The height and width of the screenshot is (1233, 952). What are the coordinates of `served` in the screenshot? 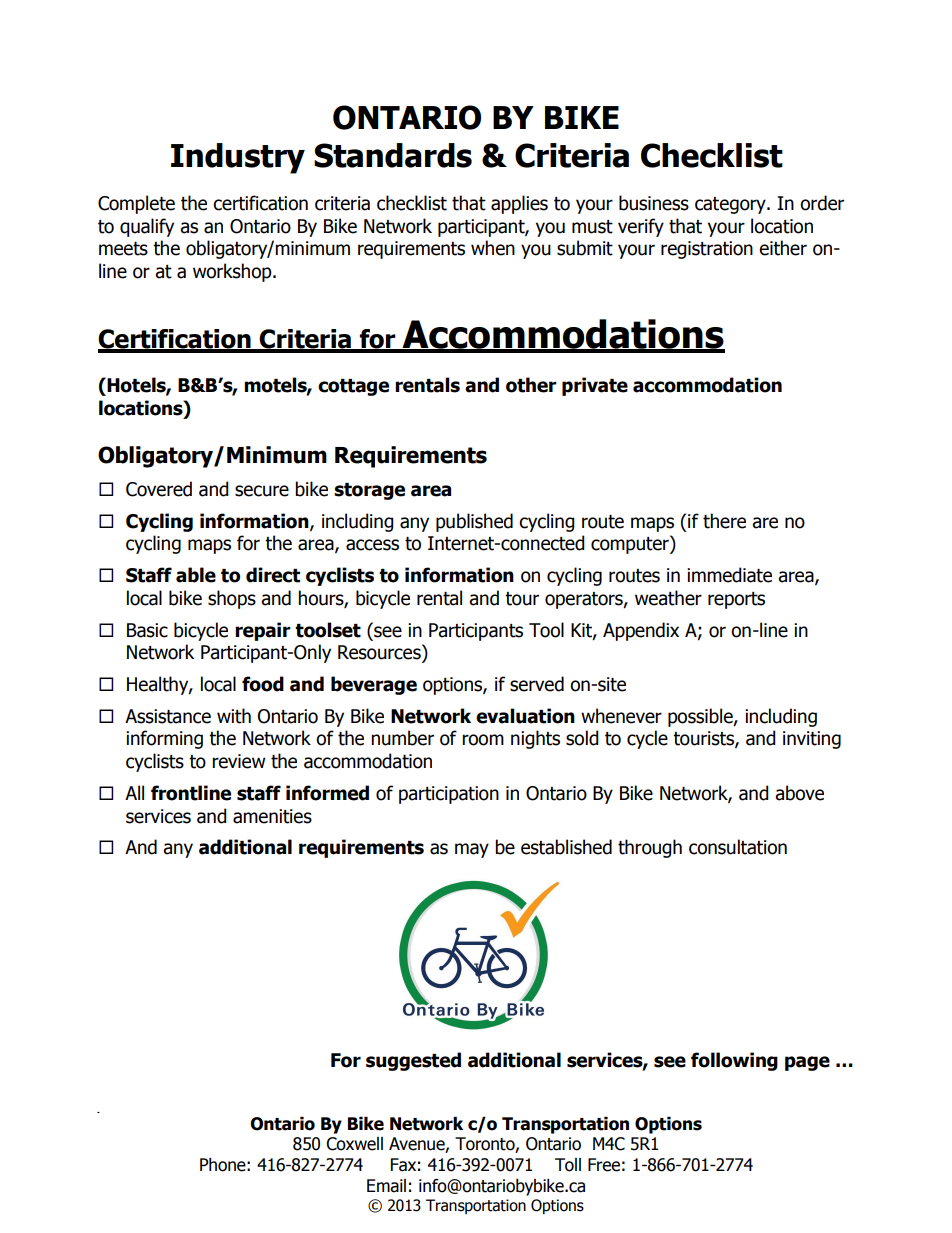 It's located at (537, 684).
